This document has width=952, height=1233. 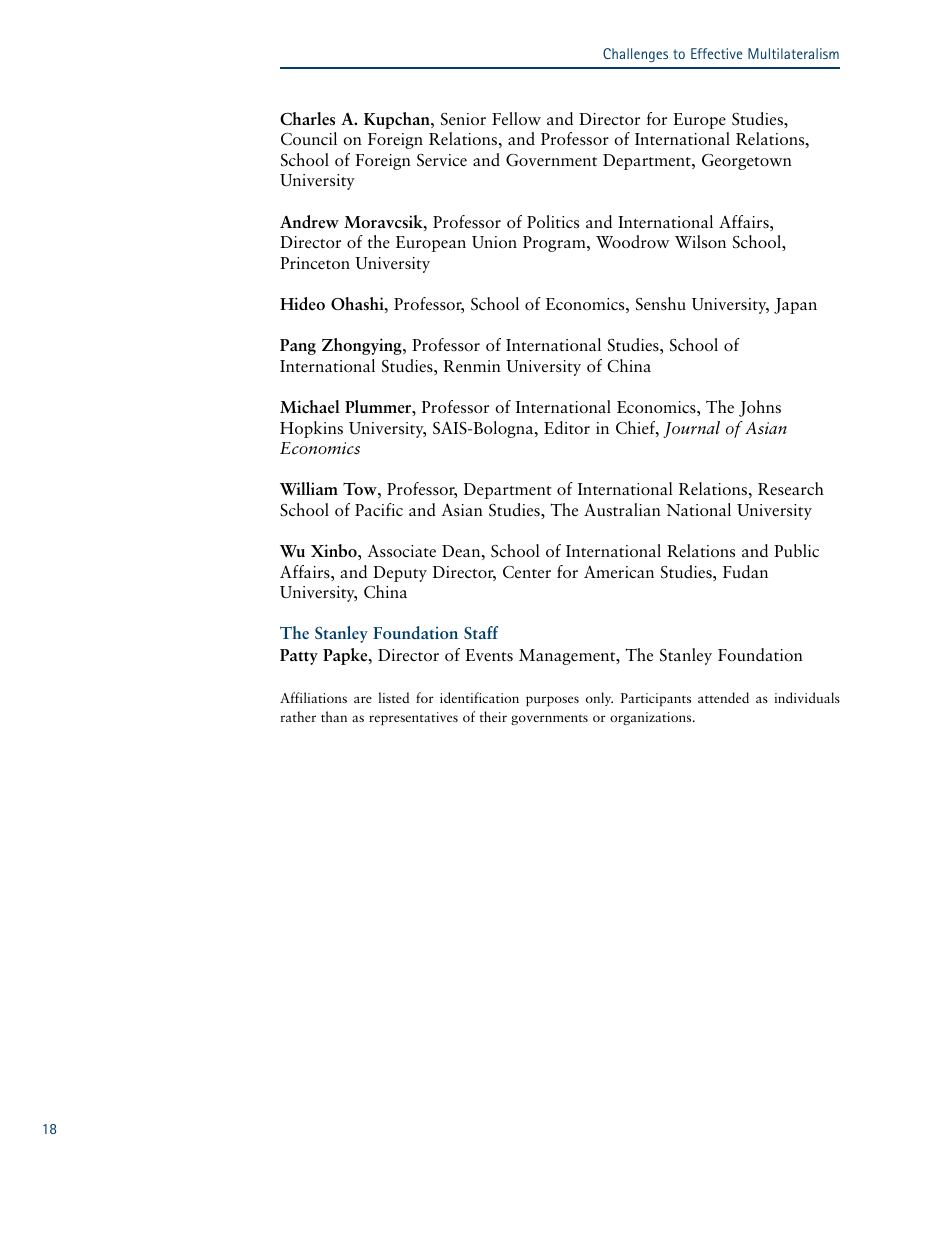 I want to click on Effective, so click(x=716, y=53).
